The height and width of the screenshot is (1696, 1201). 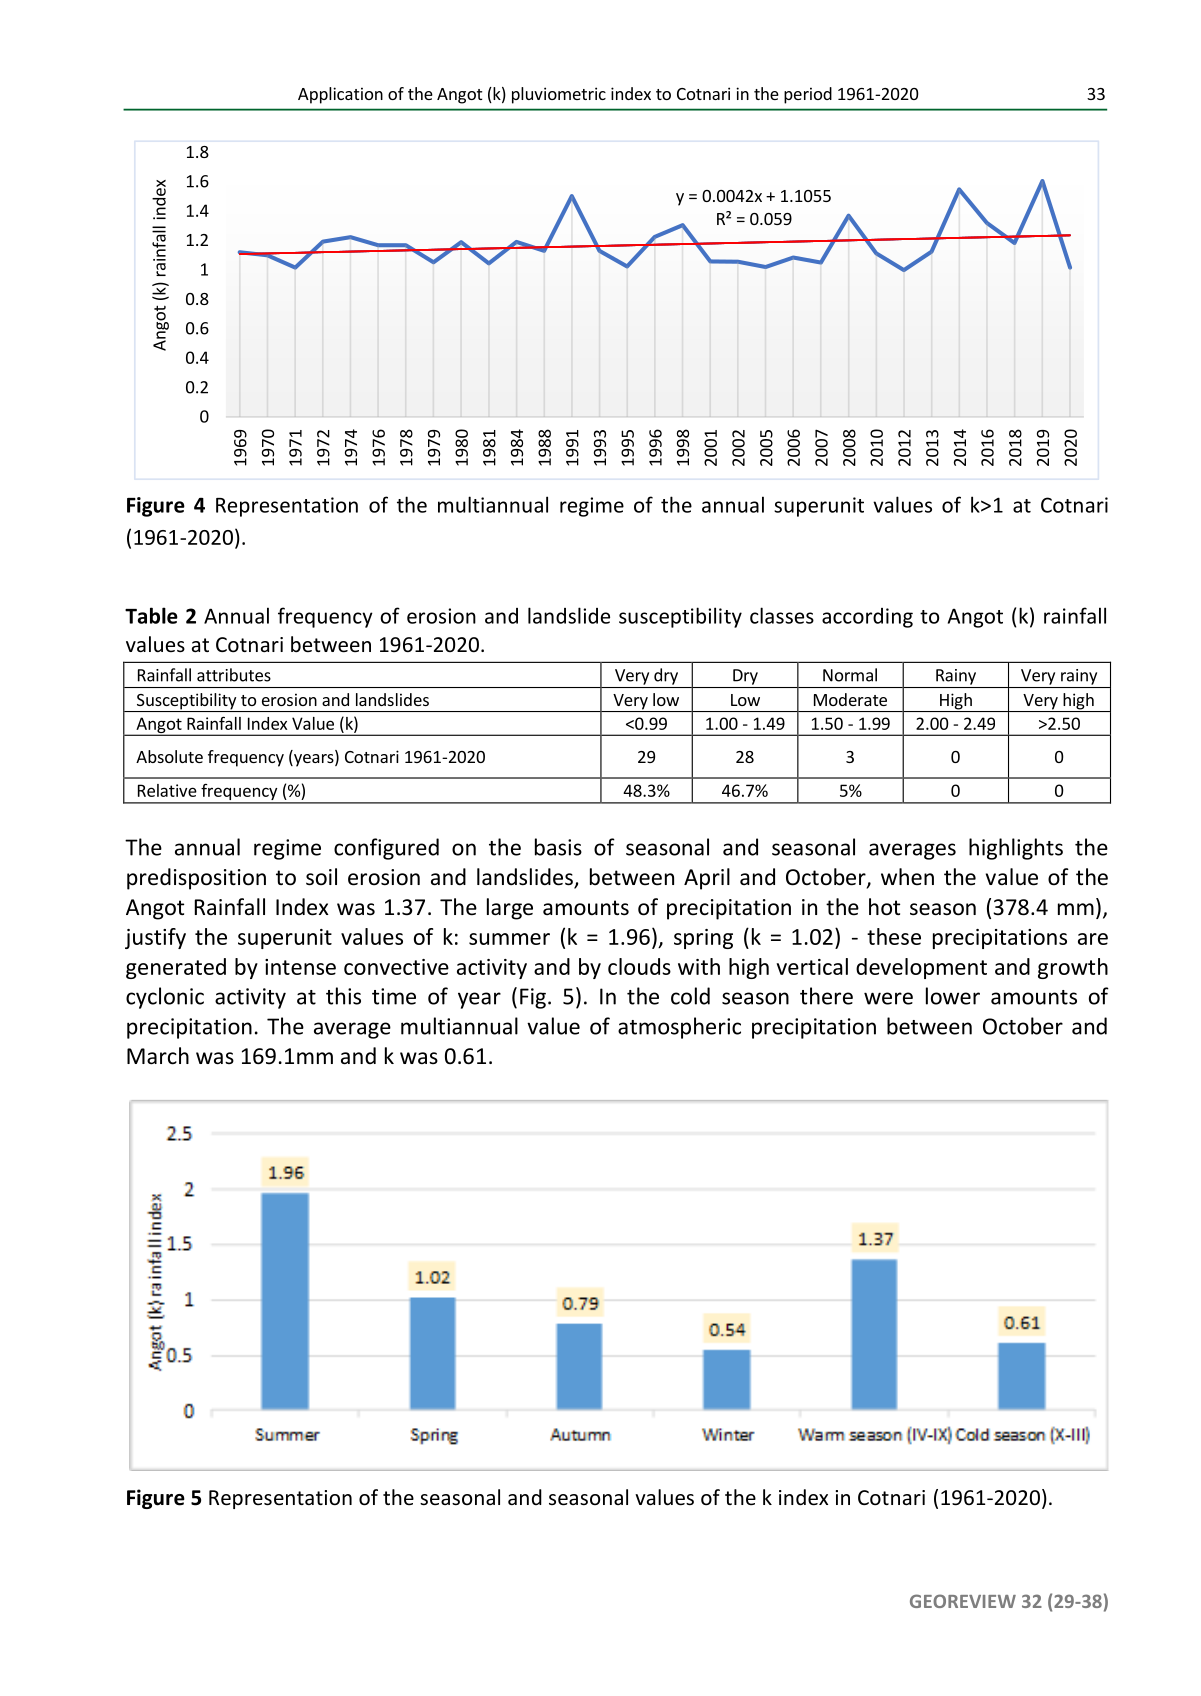 I want to click on hot, so click(x=884, y=907).
